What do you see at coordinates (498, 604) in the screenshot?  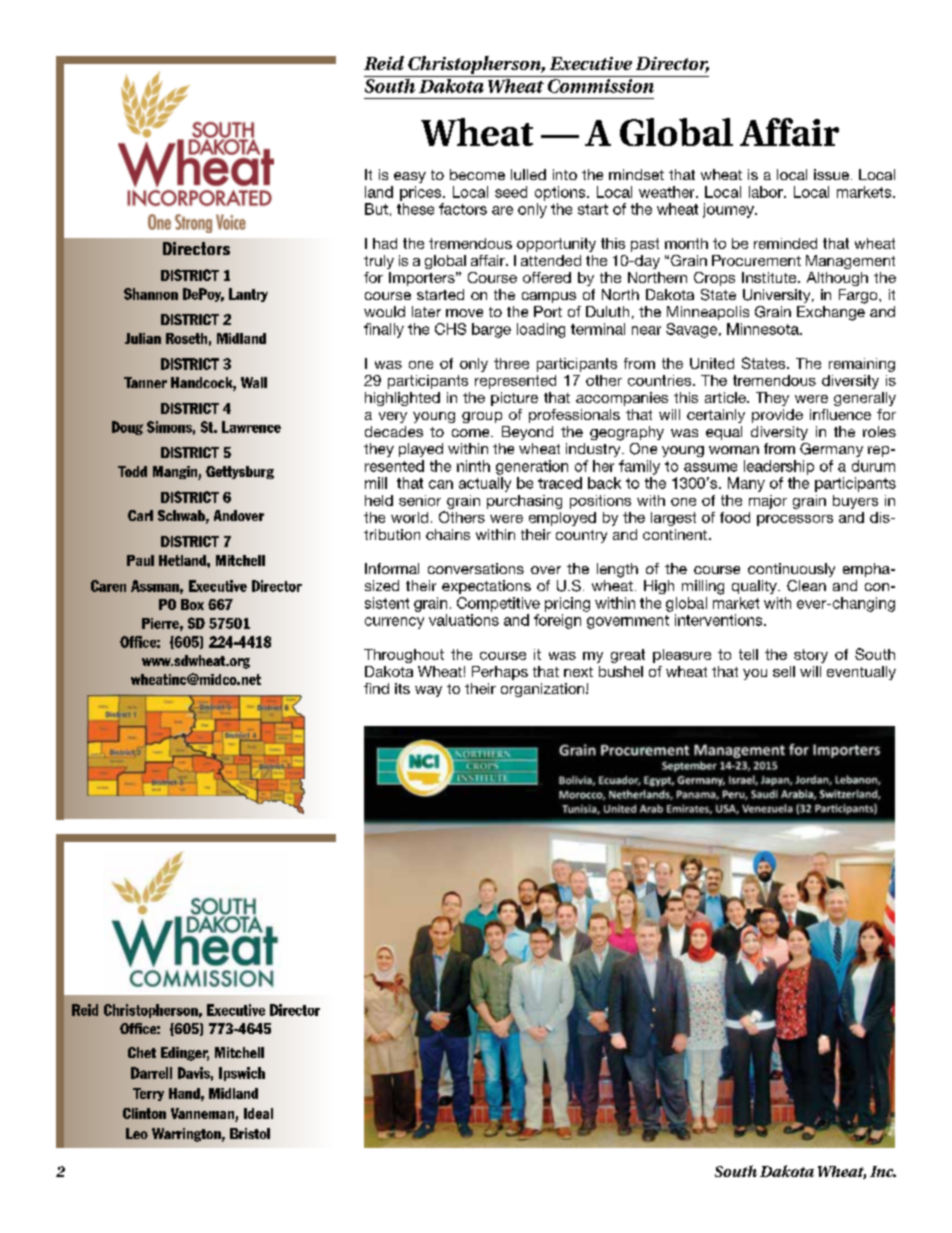 I see `Competitive` at bounding box center [498, 604].
